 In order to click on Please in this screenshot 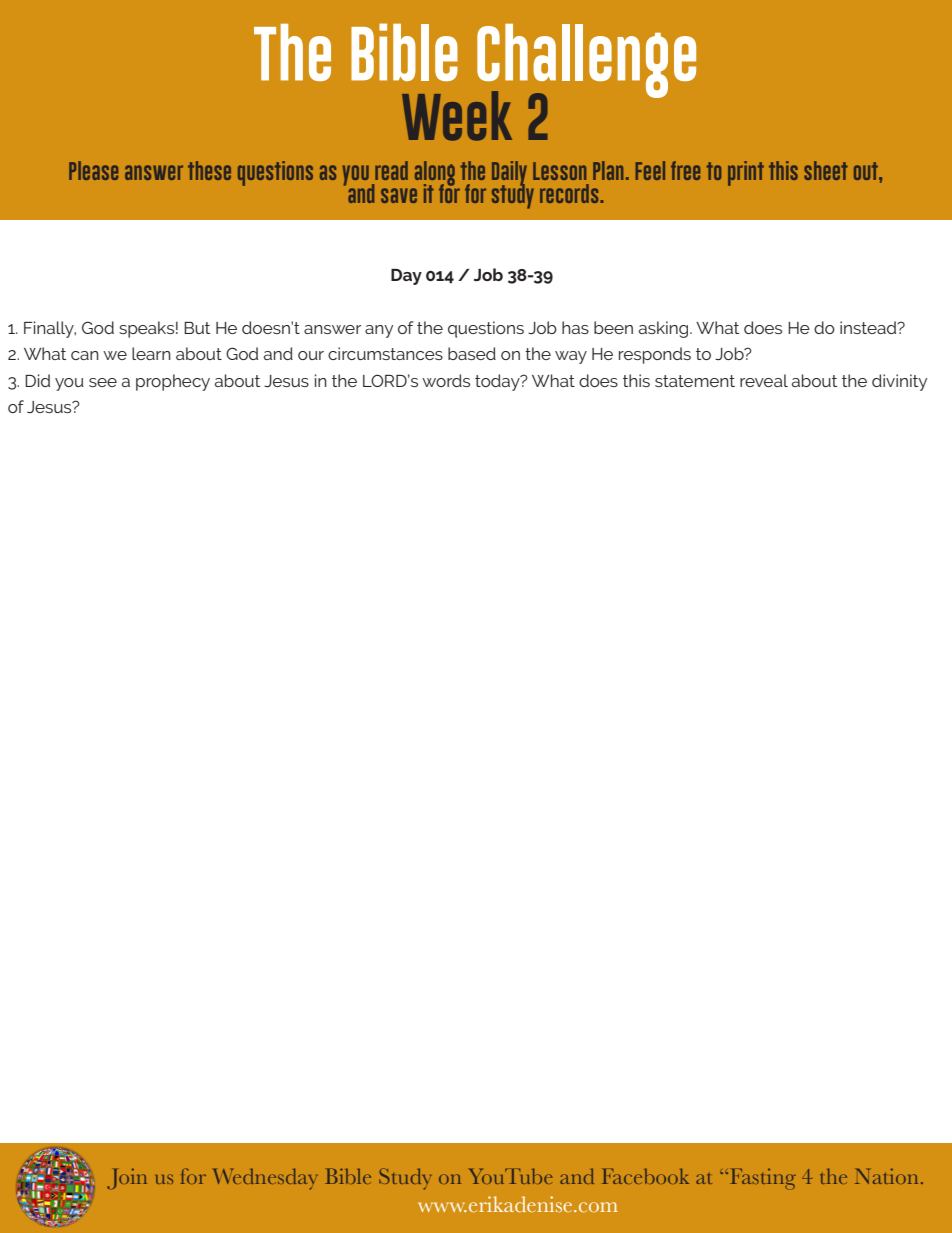, I will do `click(93, 170)`.
